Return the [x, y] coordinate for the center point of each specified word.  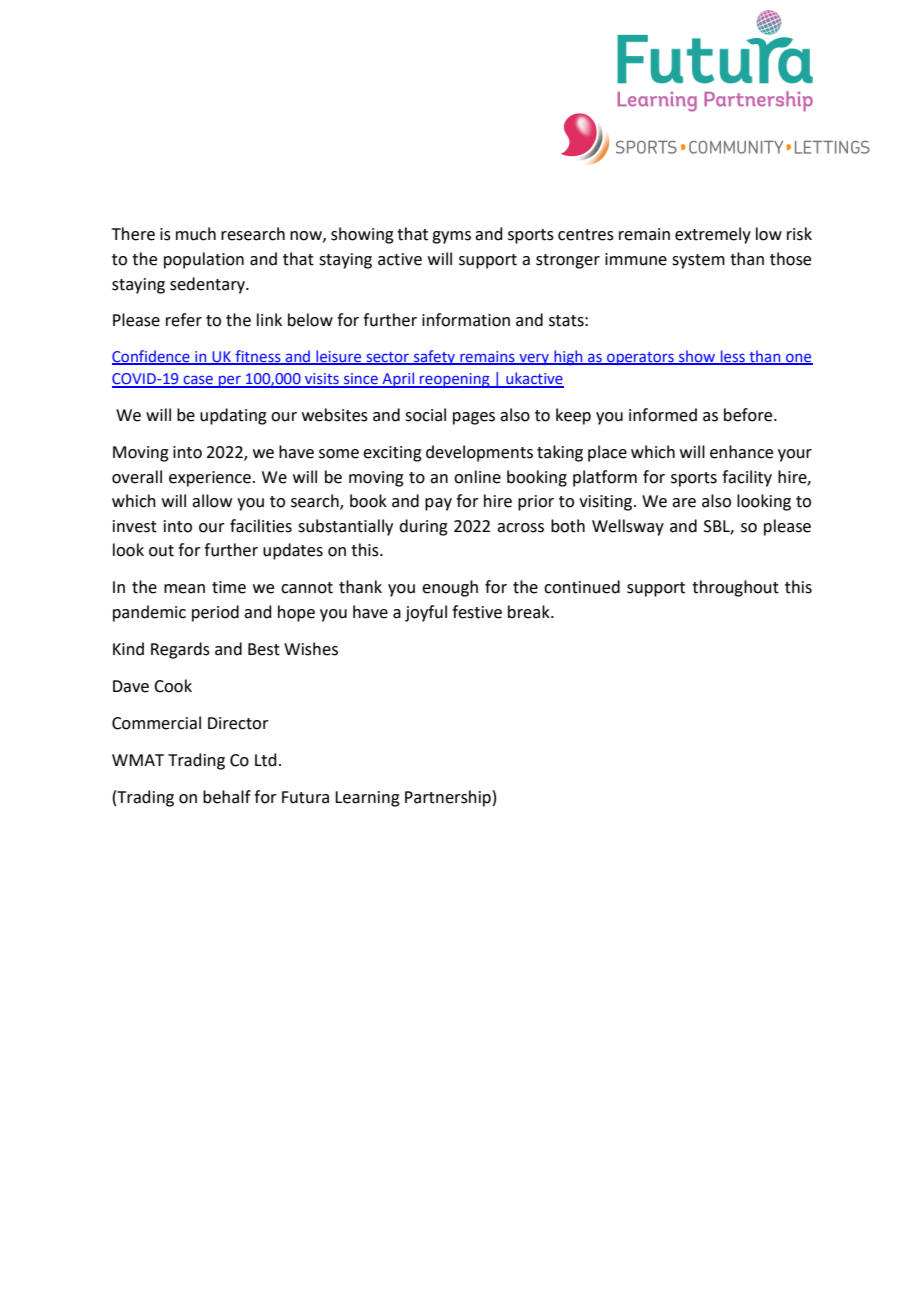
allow [212, 501]
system [698, 261]
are [684, 503]
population [204, 260]
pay [438, 504]
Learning [367, 799]
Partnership [448, 798]
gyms [451, 237]
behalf [227, 797]
